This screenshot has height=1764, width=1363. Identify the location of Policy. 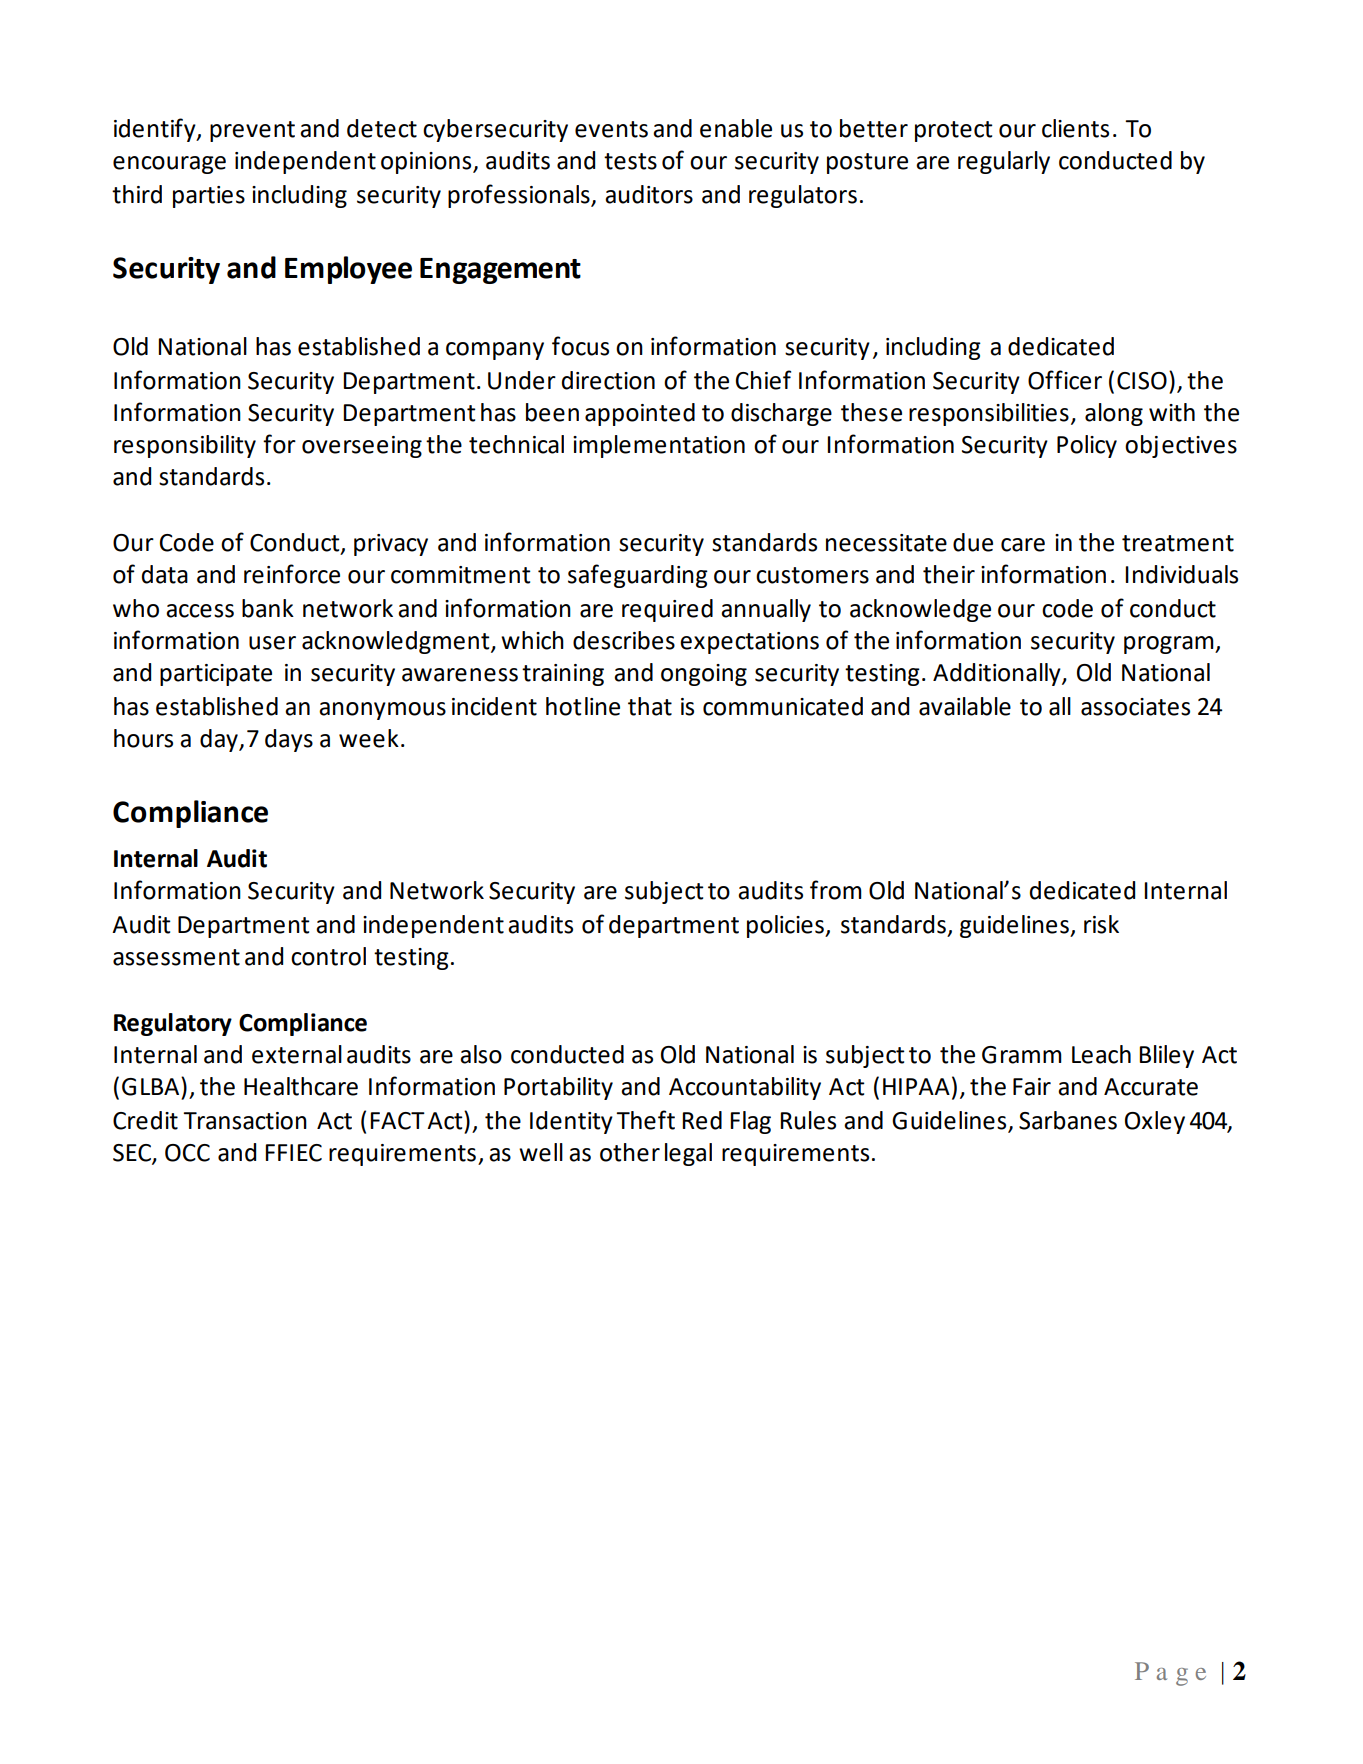
(1087, 446).
